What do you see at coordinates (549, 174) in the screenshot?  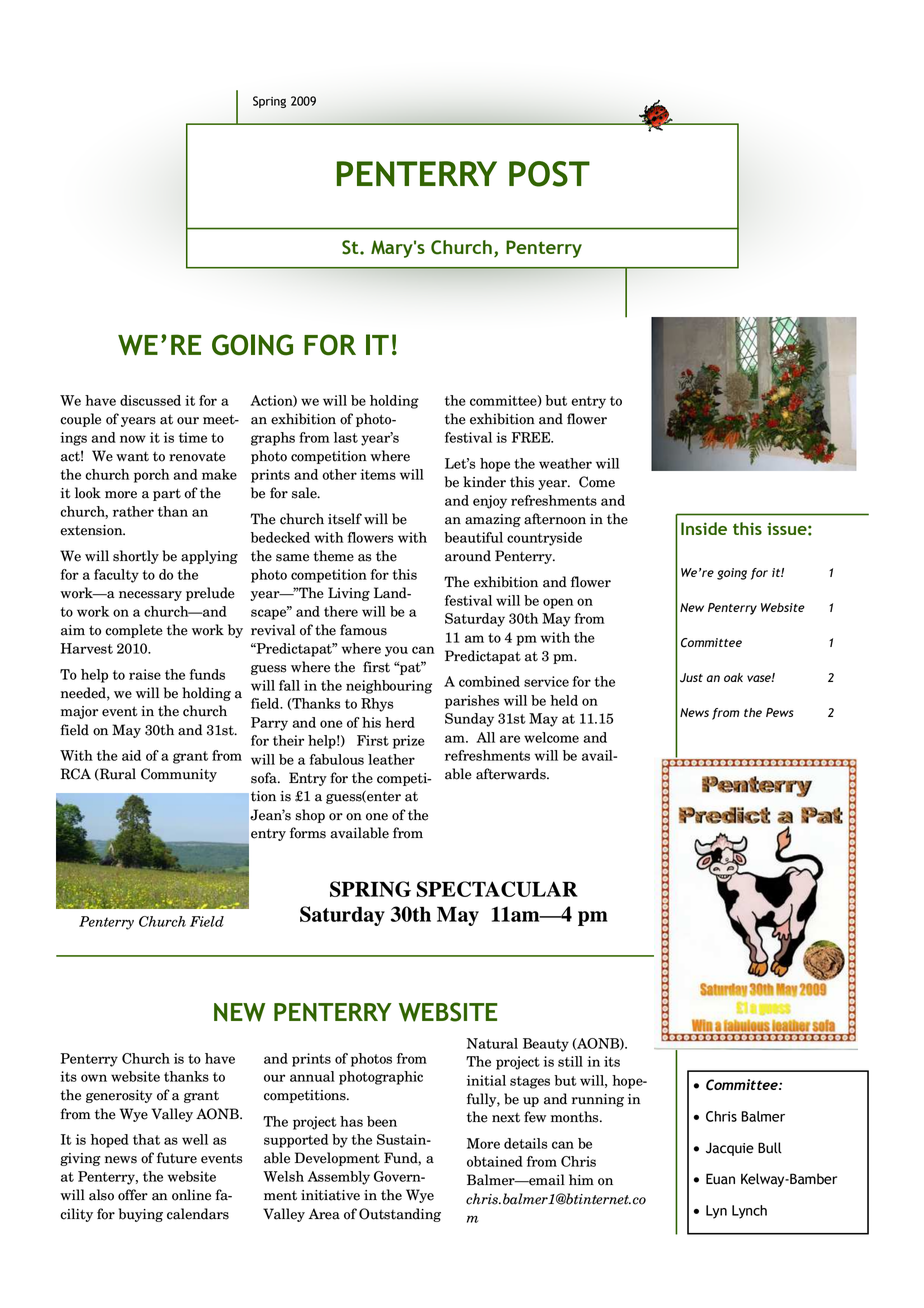 I see `POST` at bounding box center [549, 174].
